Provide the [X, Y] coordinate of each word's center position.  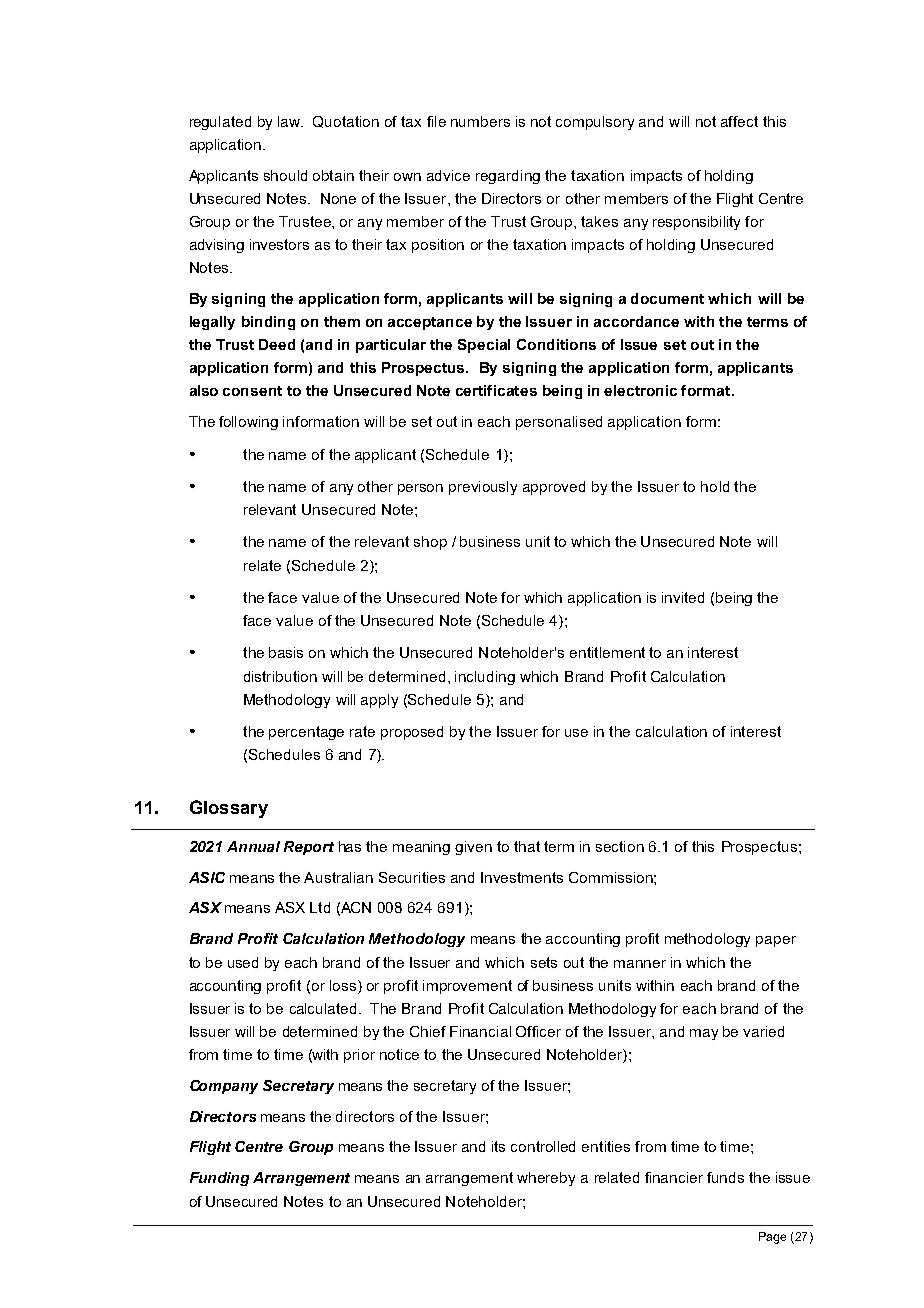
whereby [546, 1179]
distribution [280, 676]
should [285, 175]
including [485, 678]
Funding [219, 1179]
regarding [508, 177]
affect [739, 121]
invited [683, 597]
